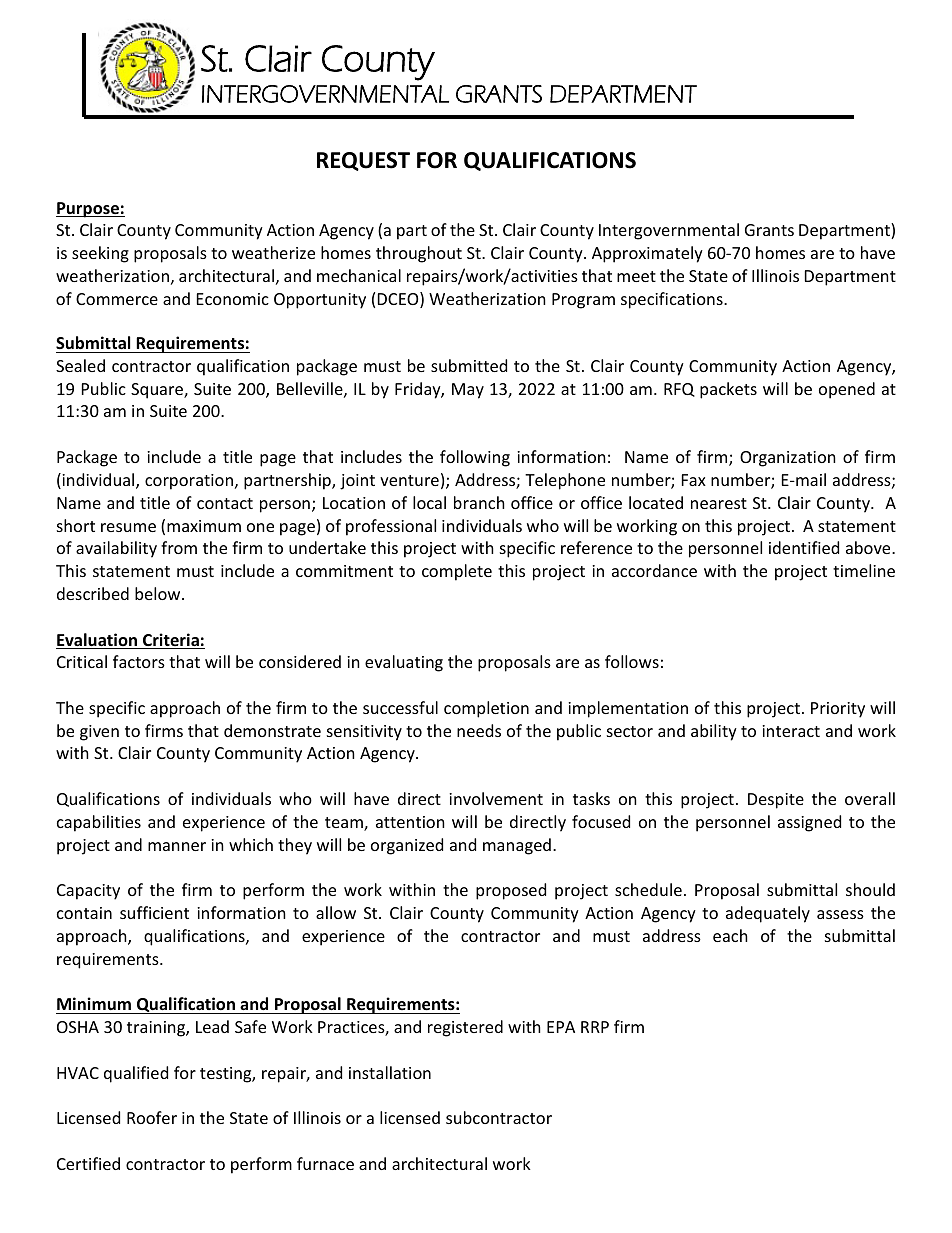  What do you see at coordinates (475, 458) in the page?
I see `following` at bounding box center [475, 458].
